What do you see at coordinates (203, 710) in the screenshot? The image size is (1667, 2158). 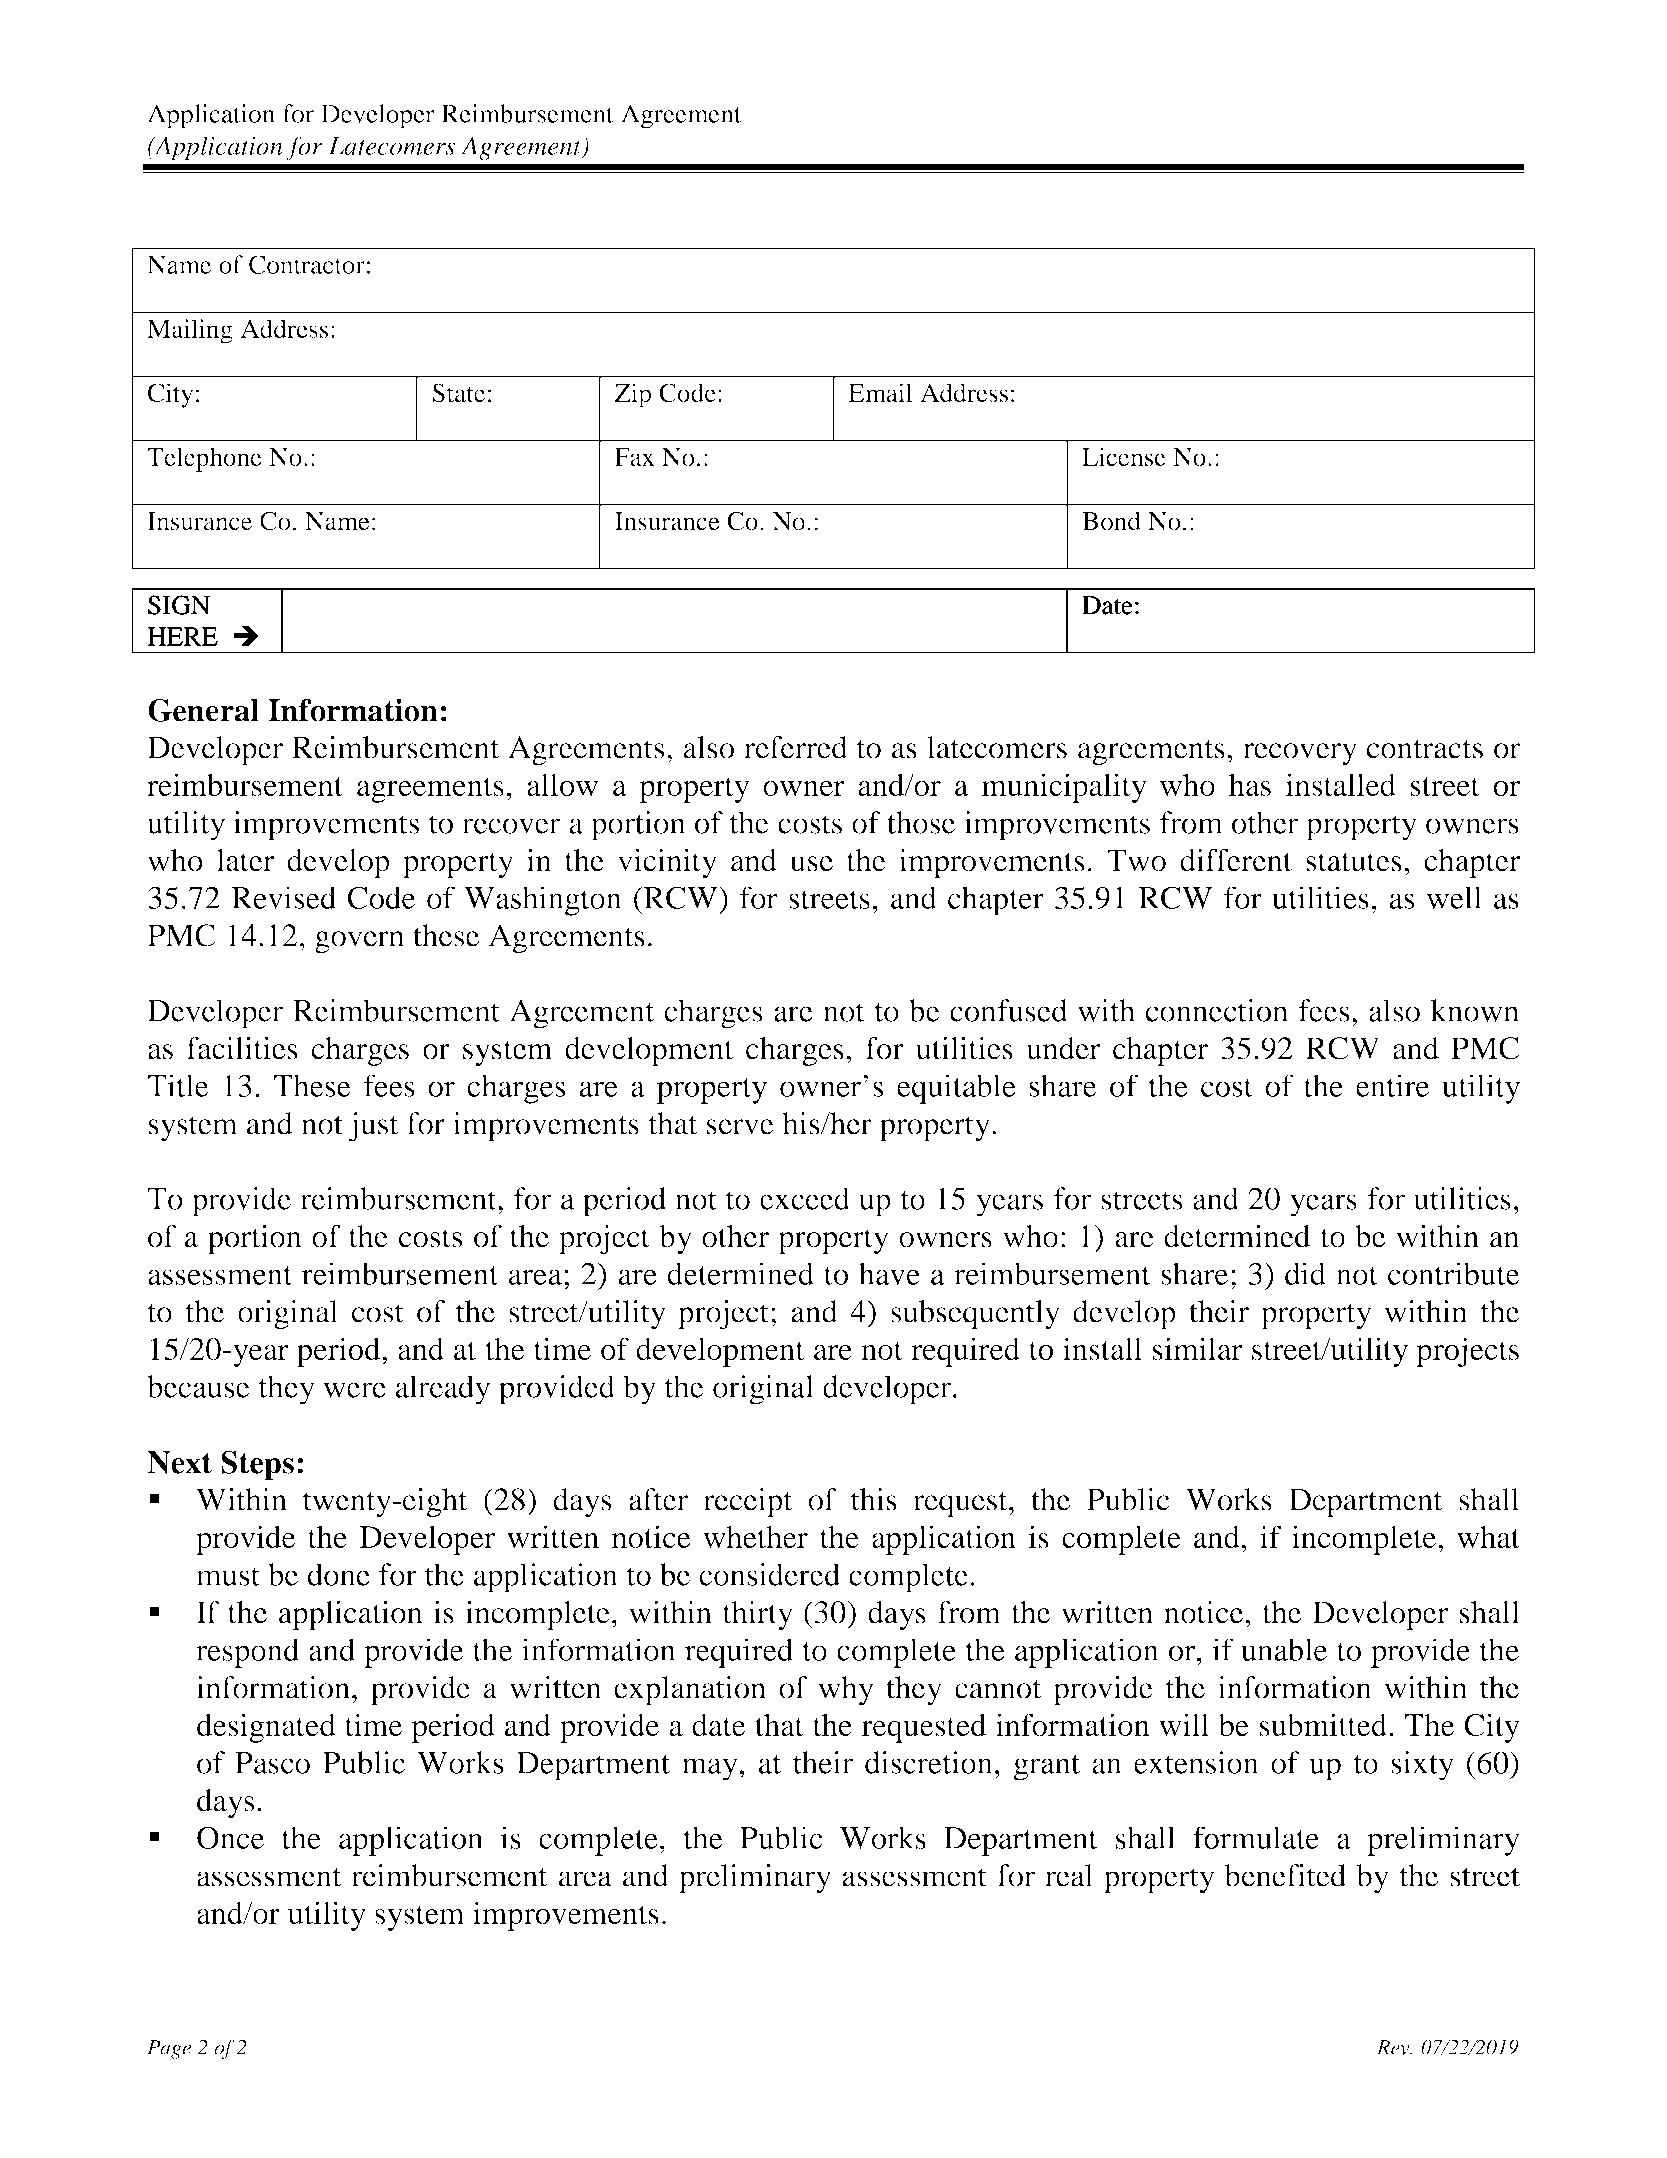 I see `General` at bounding box center [203, 710].
